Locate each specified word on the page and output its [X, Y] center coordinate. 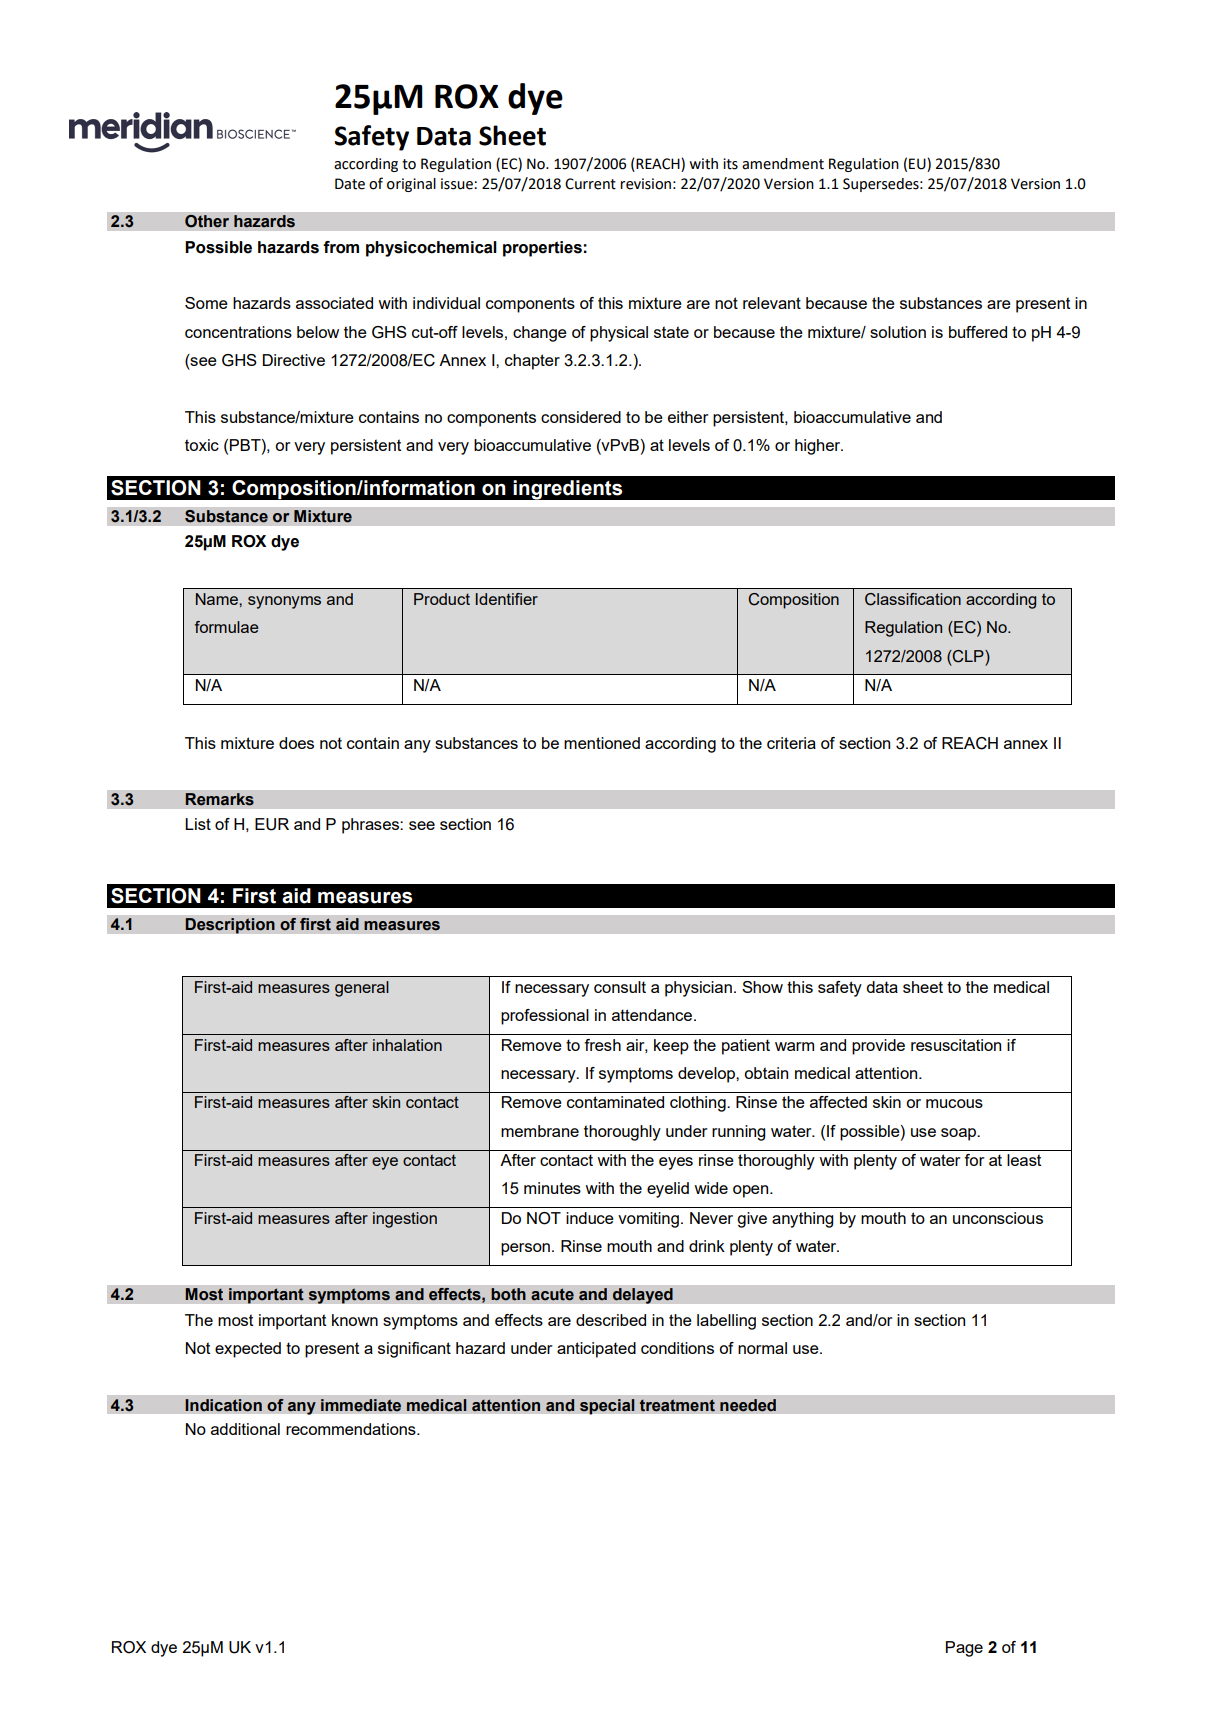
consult [620, 987]
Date [350, 184]
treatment [677, 1405]
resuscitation [956, 1045]
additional [245, 1429]
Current [590, 184]
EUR [272, 824]
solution [898, 332]
